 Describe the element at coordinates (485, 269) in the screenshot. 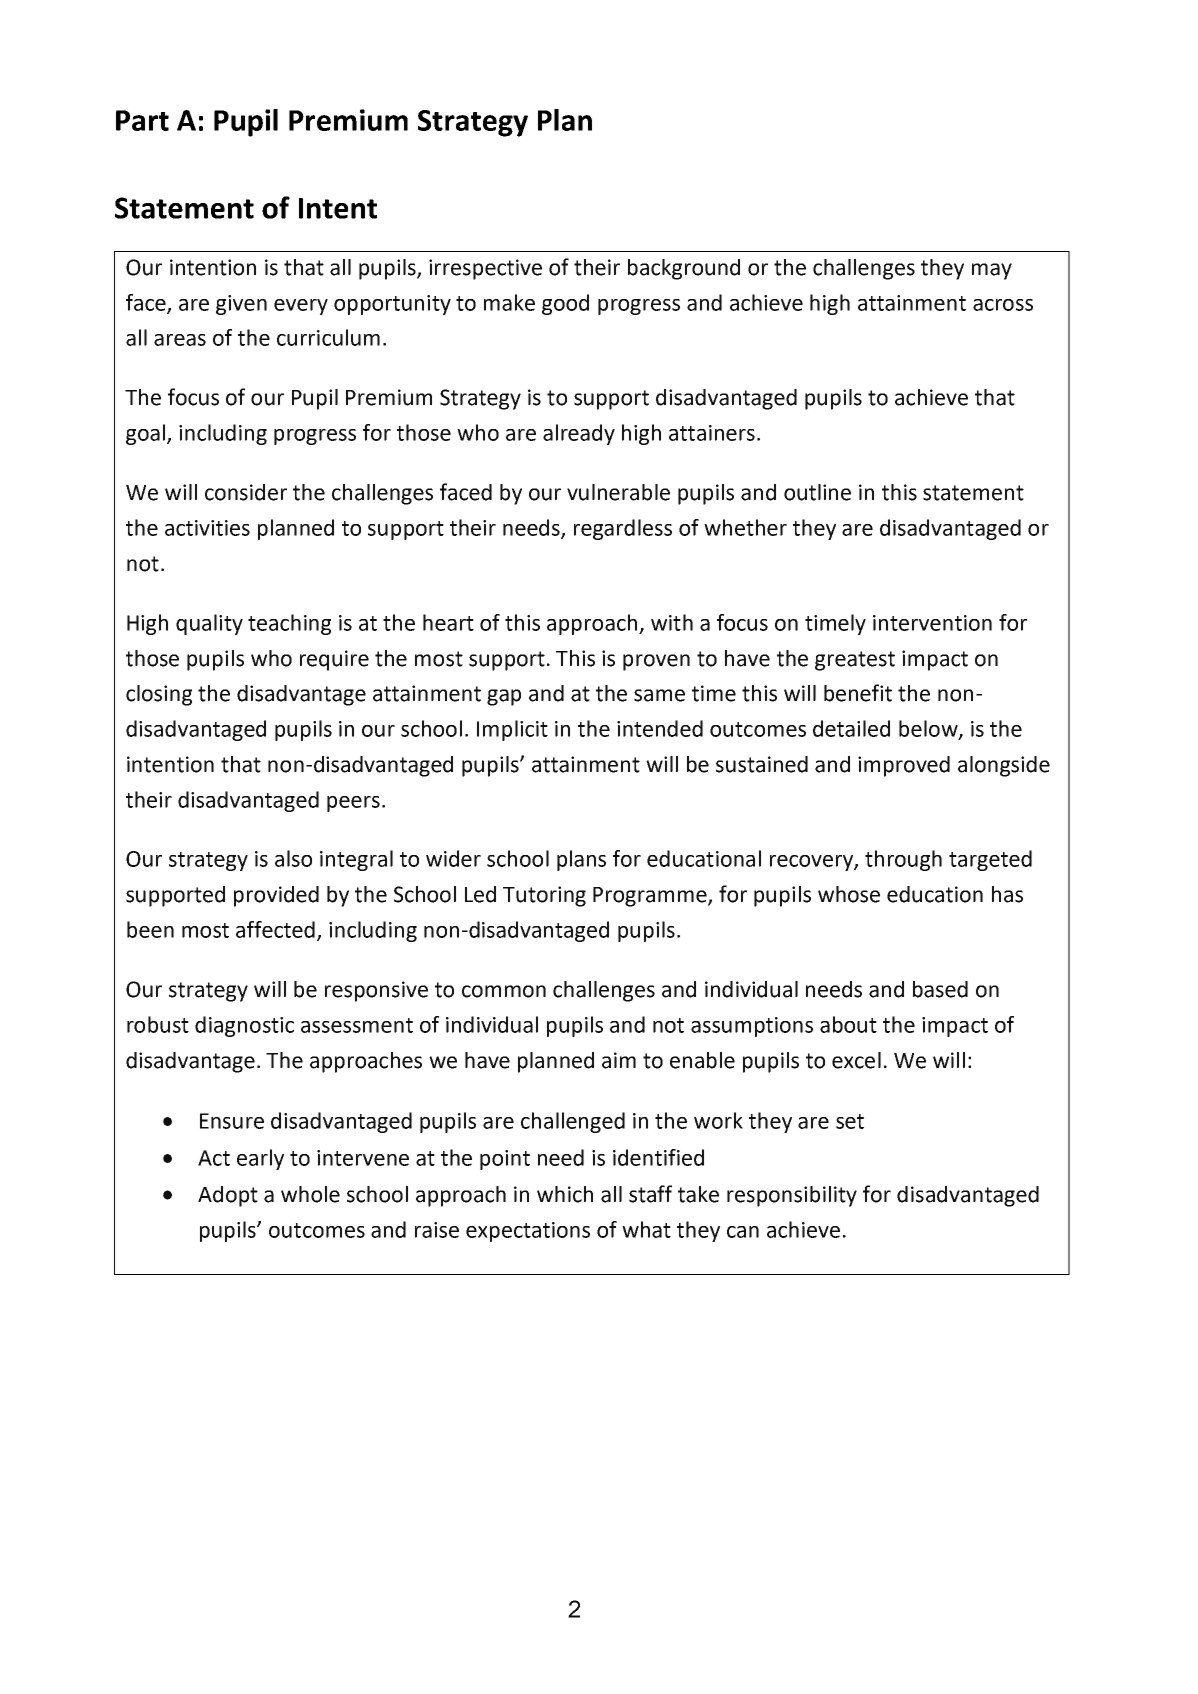

I see `irrespective` at that location.
